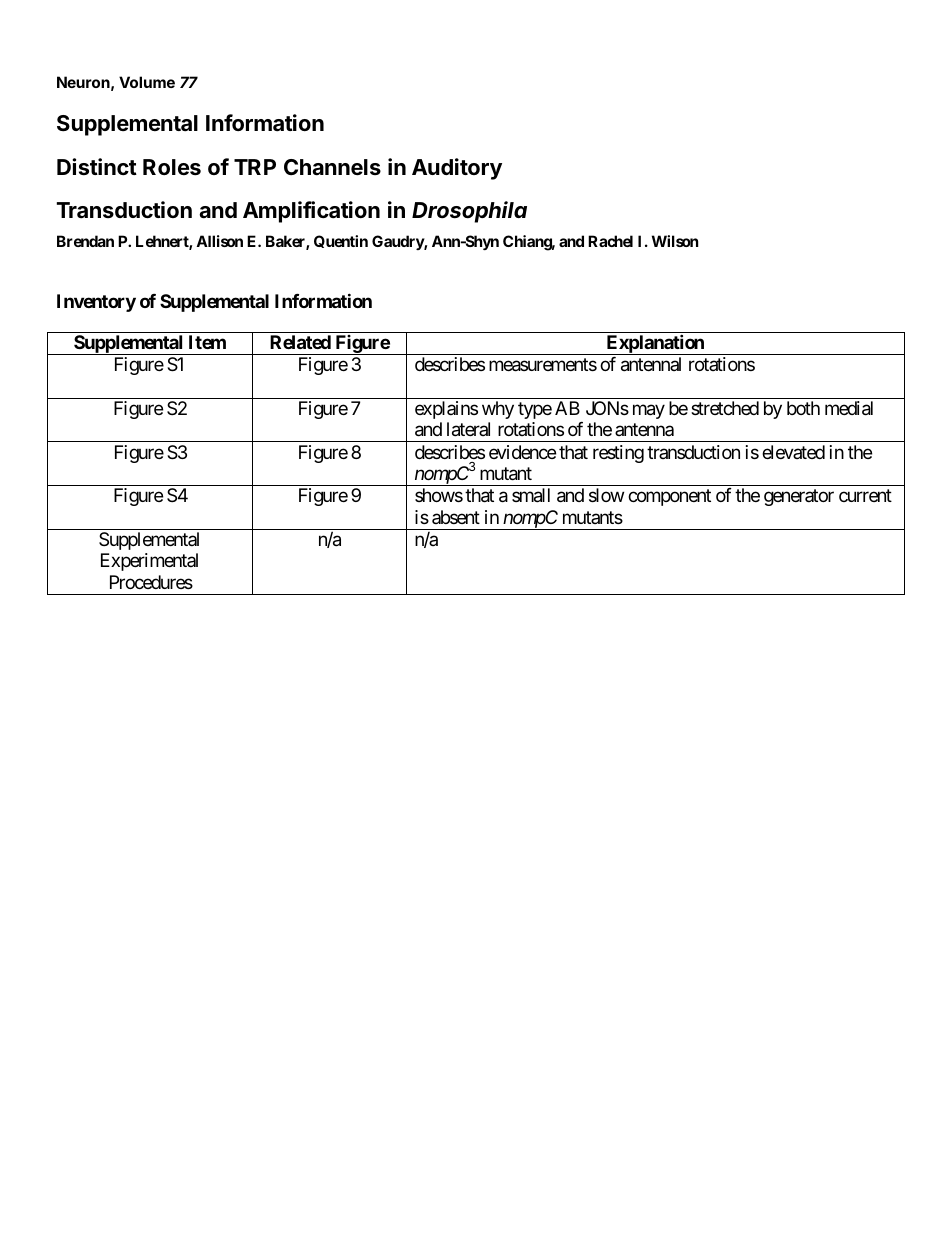 Image resolution: width=952 pixels, height=1233 pixels. What do you see at coordinates (147, 82) in the screenshot?
I see `Volume` at bounding box center [147, 82].
